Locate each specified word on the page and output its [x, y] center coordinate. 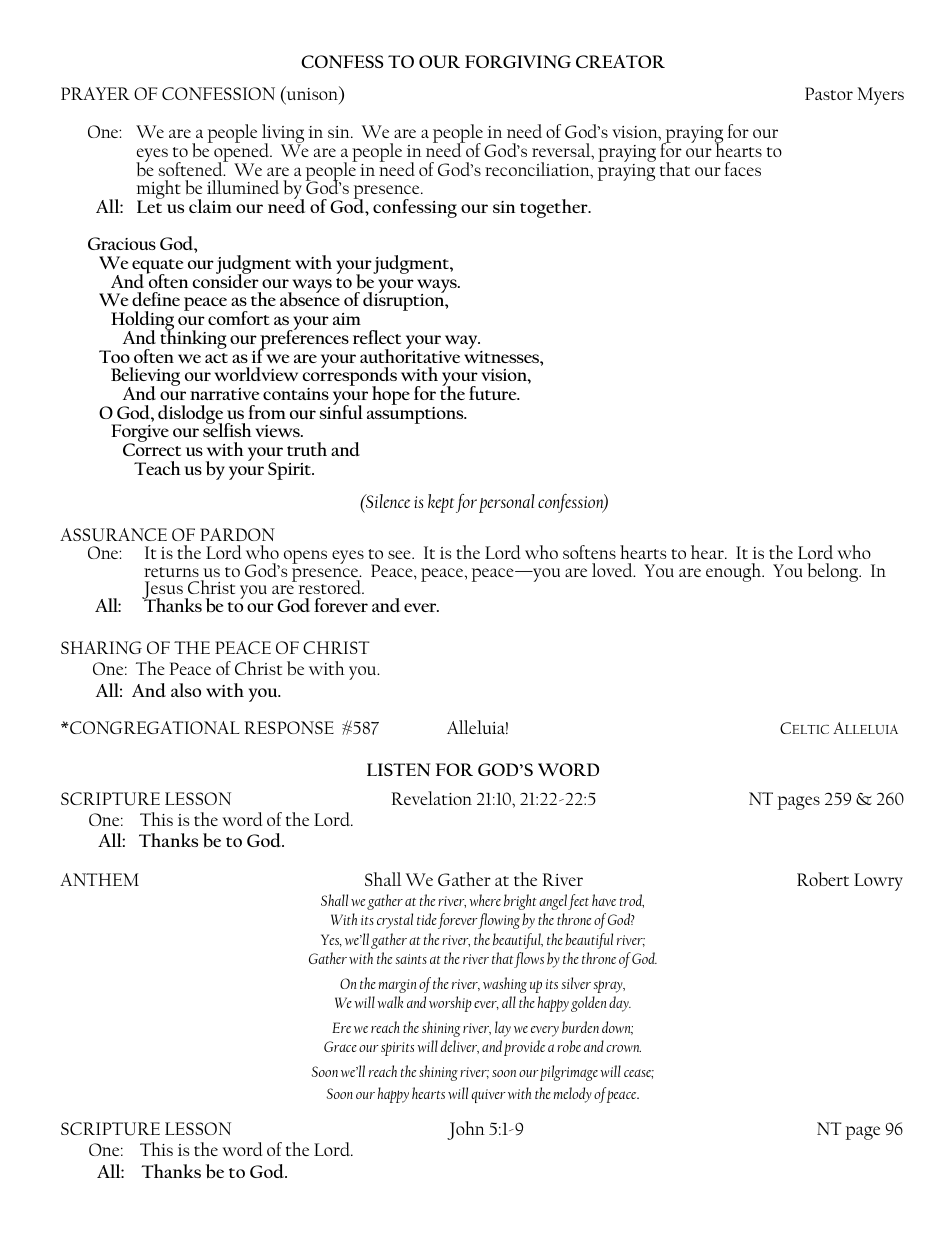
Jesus [163, 591]
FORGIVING [518, 61]
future [494, 393]
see [400, 554]
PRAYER [95, 93]
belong [834, 572]
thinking [193, 338]
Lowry [878, 882]
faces [742, 169]
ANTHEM [99, 879]
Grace [340, 1046]
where [485, 900]
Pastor [829, 93]
